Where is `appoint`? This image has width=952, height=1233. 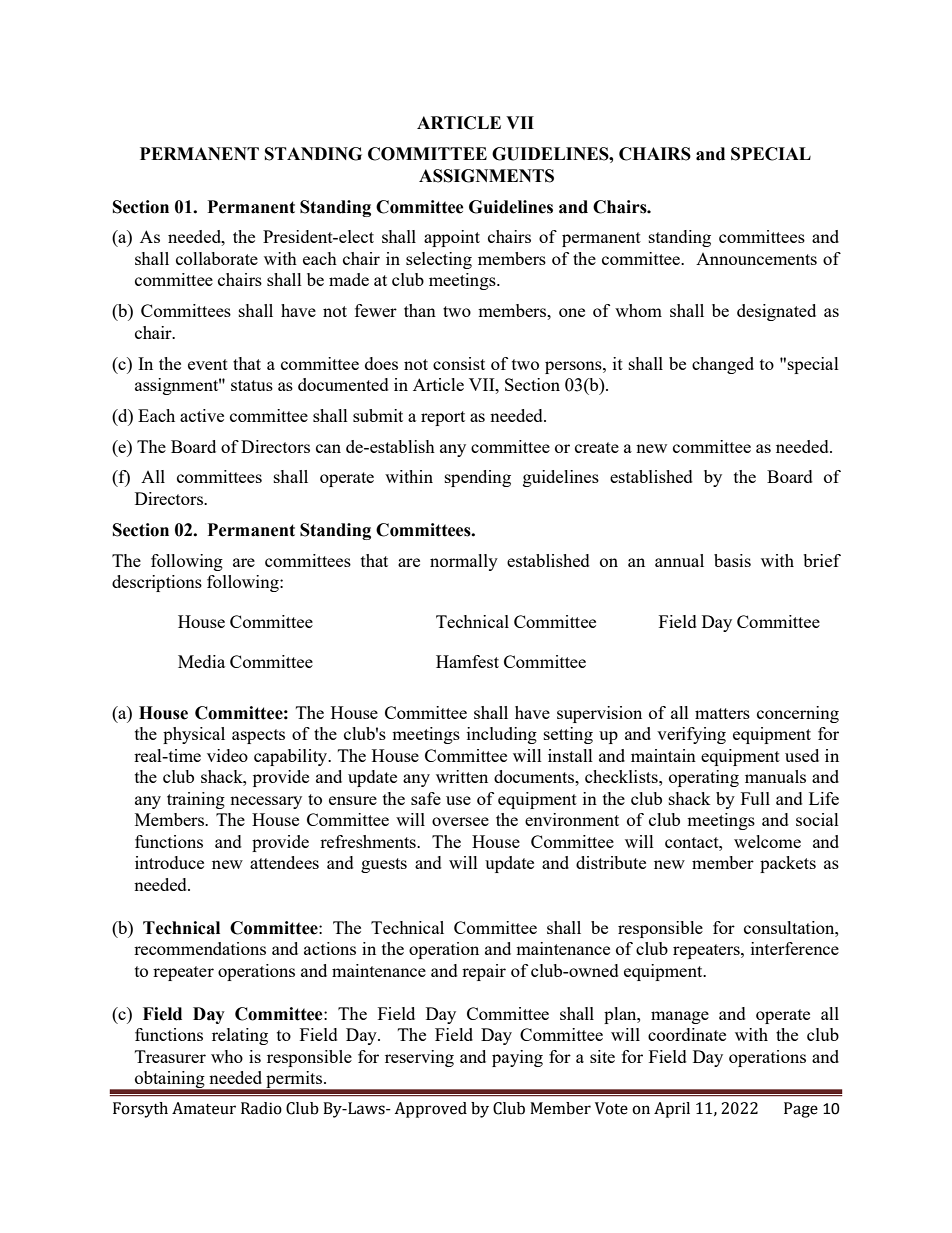
appoint is located at coordinates (452, 238).
